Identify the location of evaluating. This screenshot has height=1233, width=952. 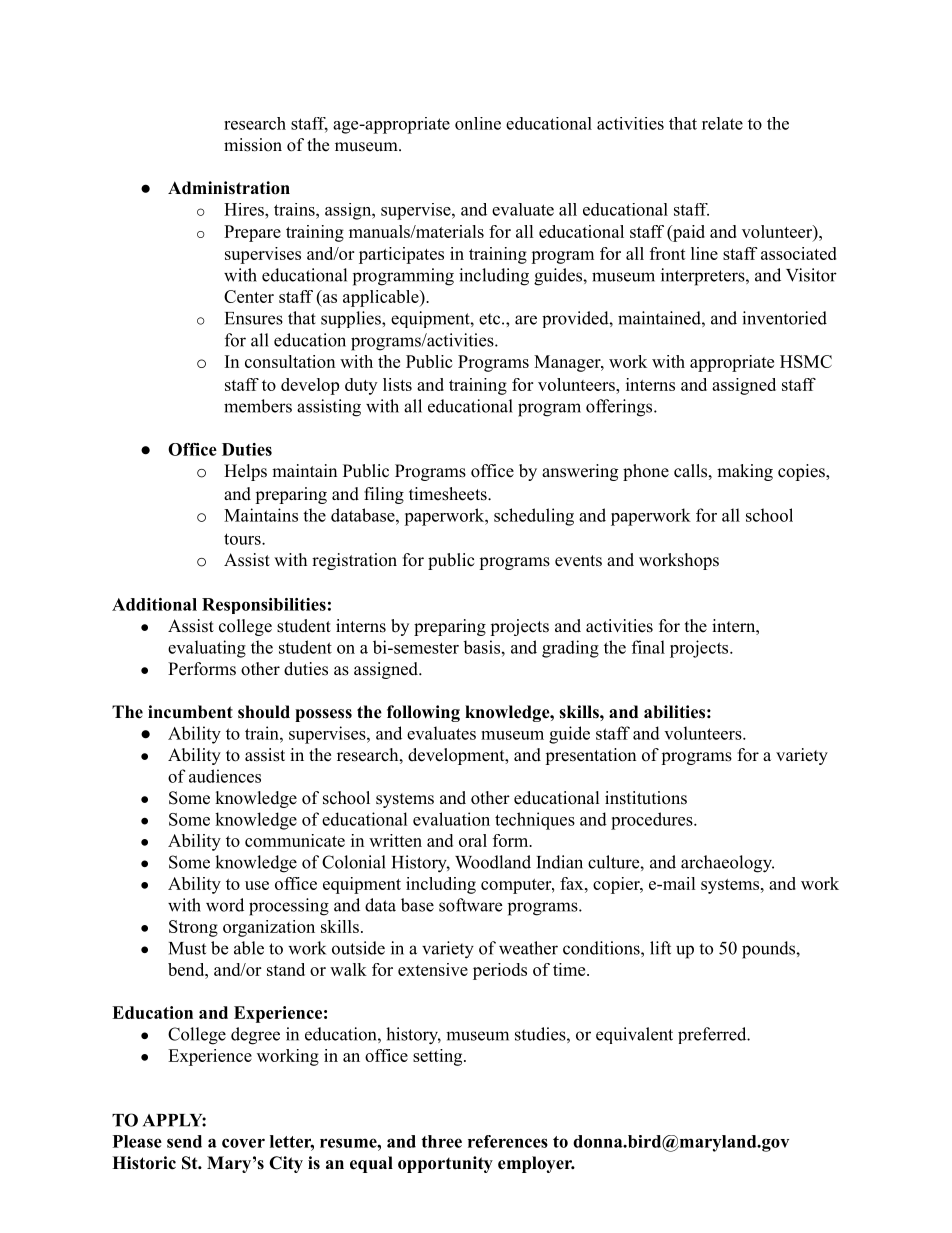
(207, 649).
